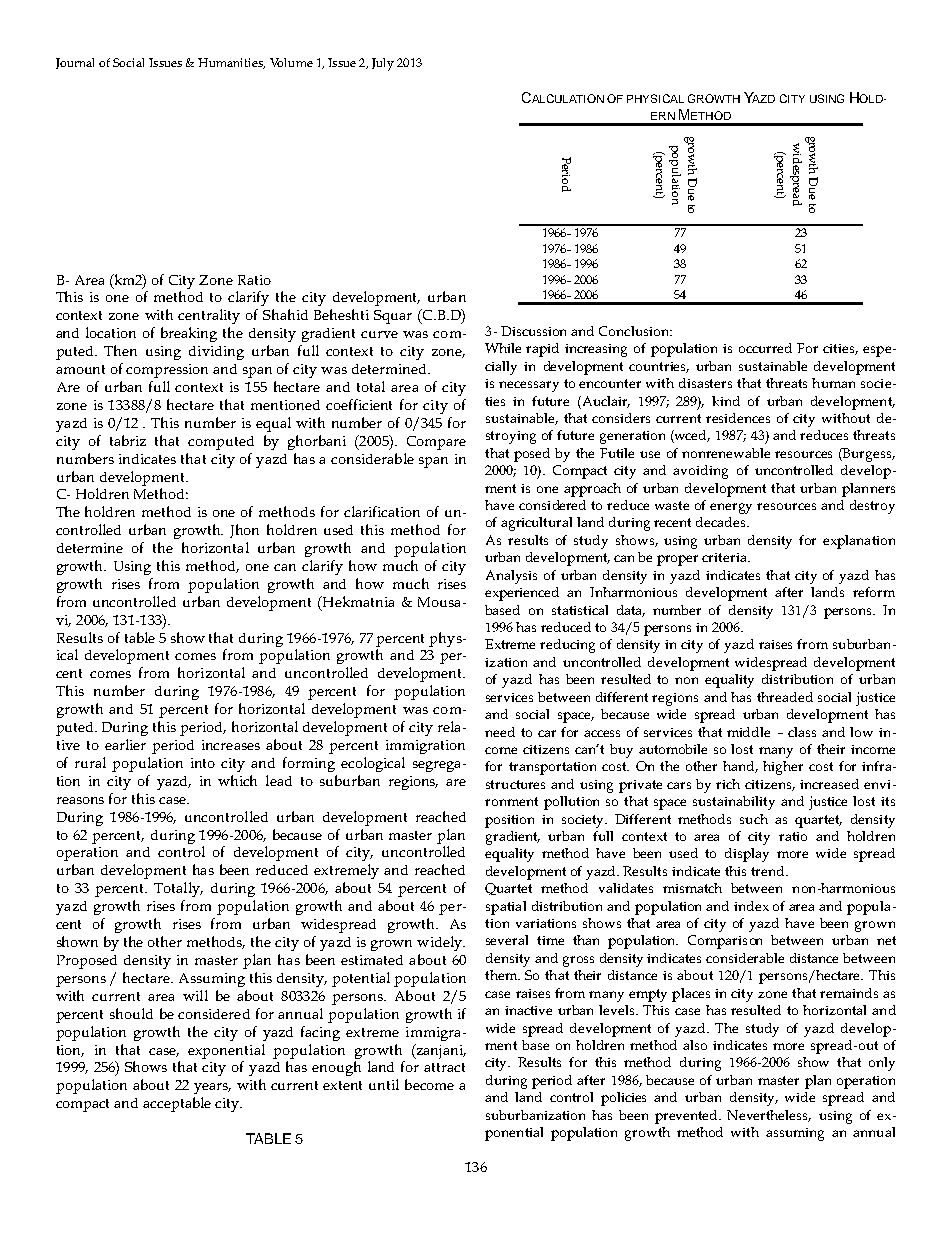 The width and height of the screenshot is (952, 1233). I want to click on July, so click(383, 64).
